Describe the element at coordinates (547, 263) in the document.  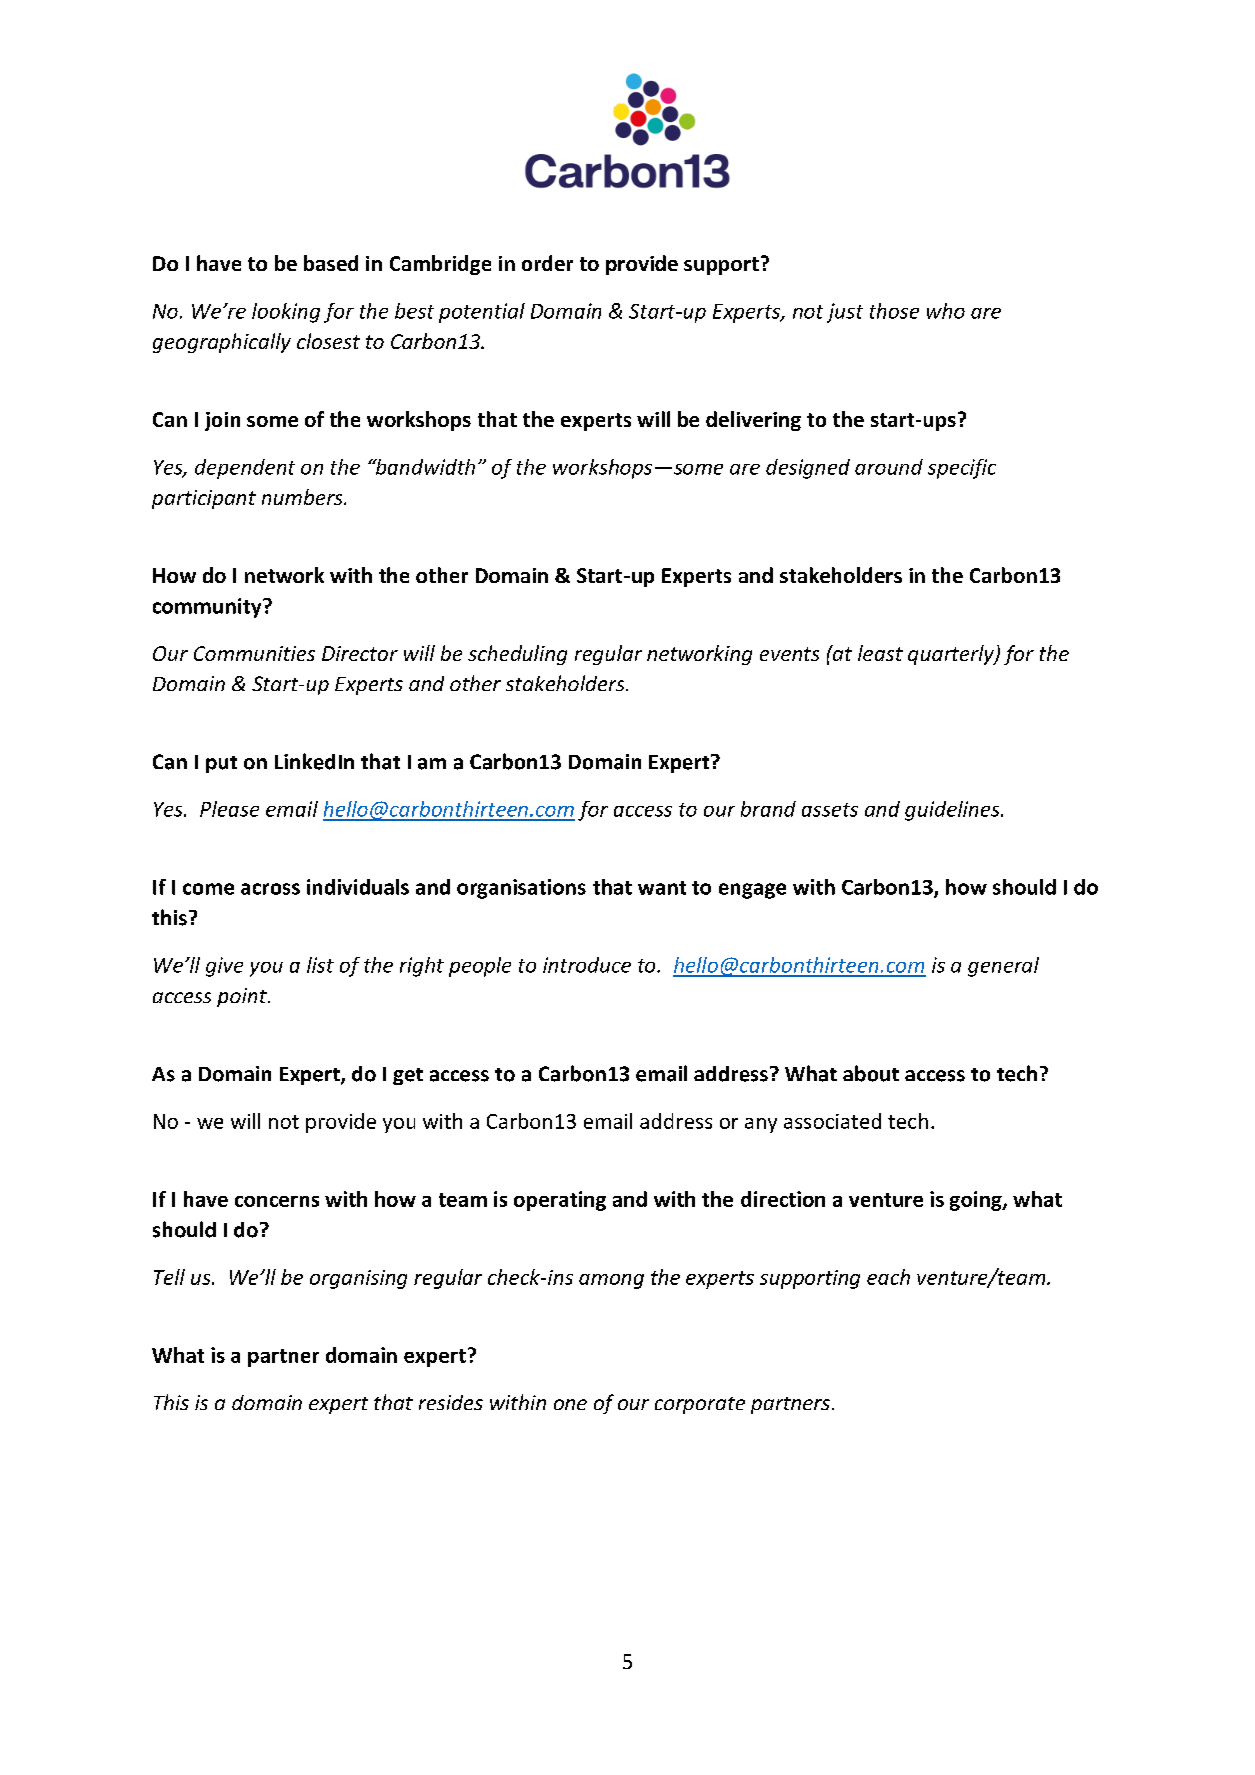
I see `order` at that location.
